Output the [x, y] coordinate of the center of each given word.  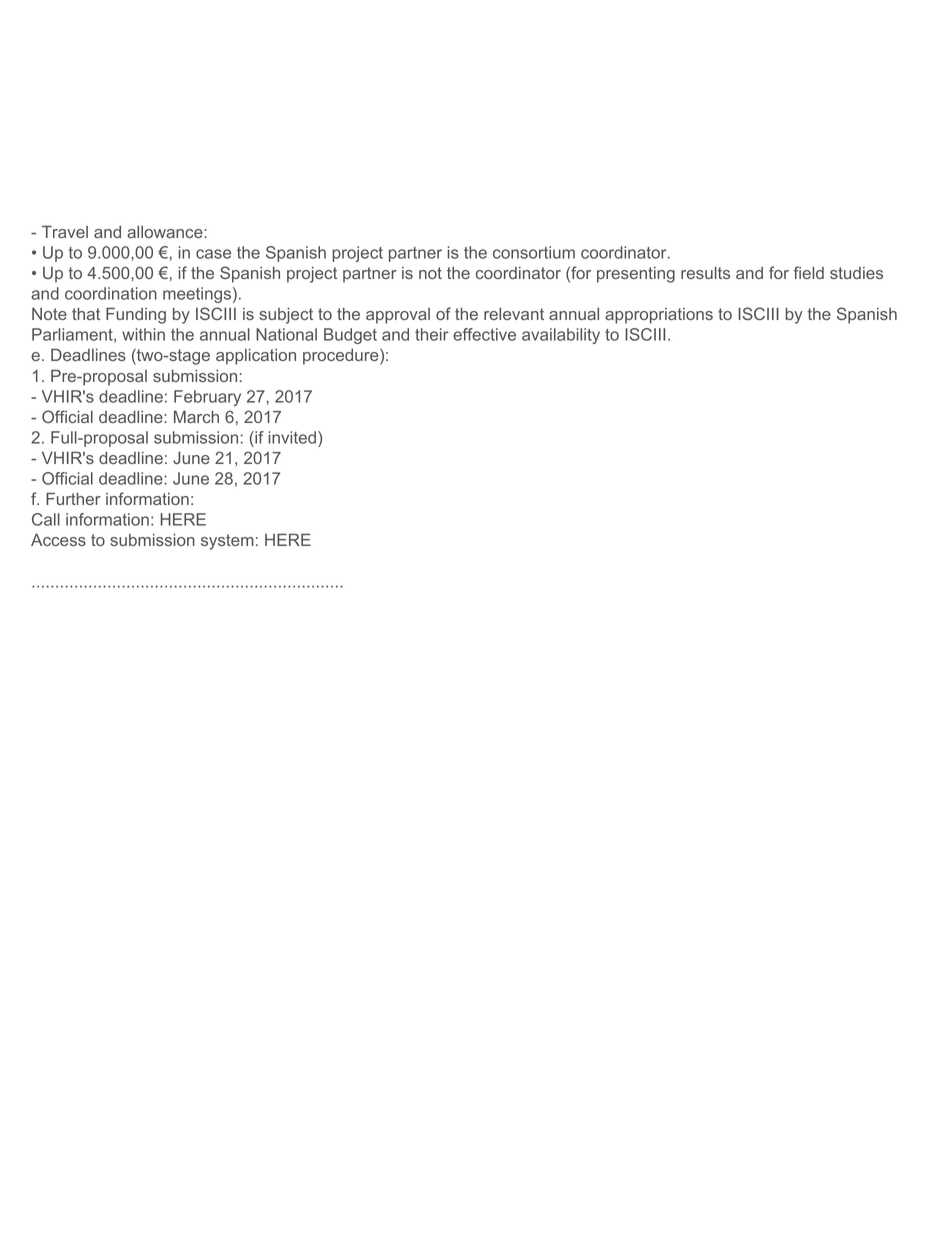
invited [292, 437]
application [256, 357]
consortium [534, 252]
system [227, 542]
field [808, 272]
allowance [166, 231]
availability [561, 336]
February [207, 398]
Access [58, 539]
